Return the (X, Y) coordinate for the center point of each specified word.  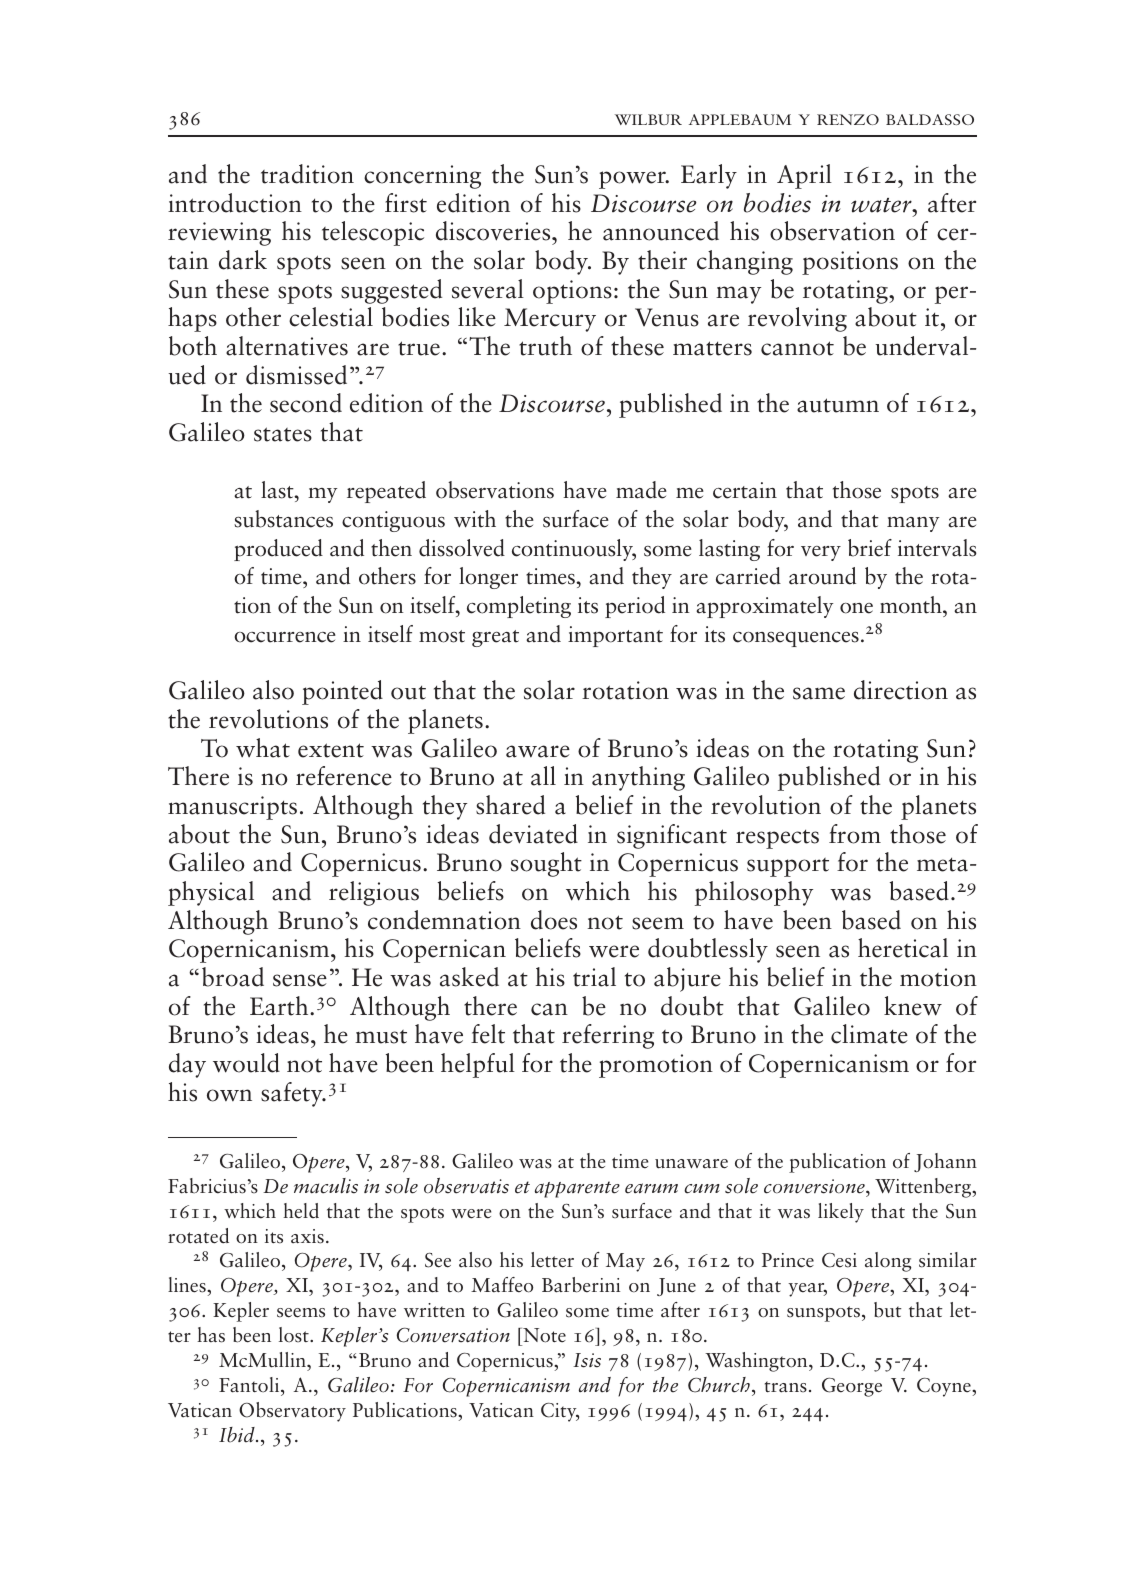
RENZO (848, 119)
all (543, 776)
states (283, 434)
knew (913, 1006)
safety (293, 1094)
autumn (838, 405)
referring (608, 1036)
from (855, 834)
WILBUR (648, 119)
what (263, 748)
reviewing (219, 234)
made (641, 490)
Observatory (292, 1412)
